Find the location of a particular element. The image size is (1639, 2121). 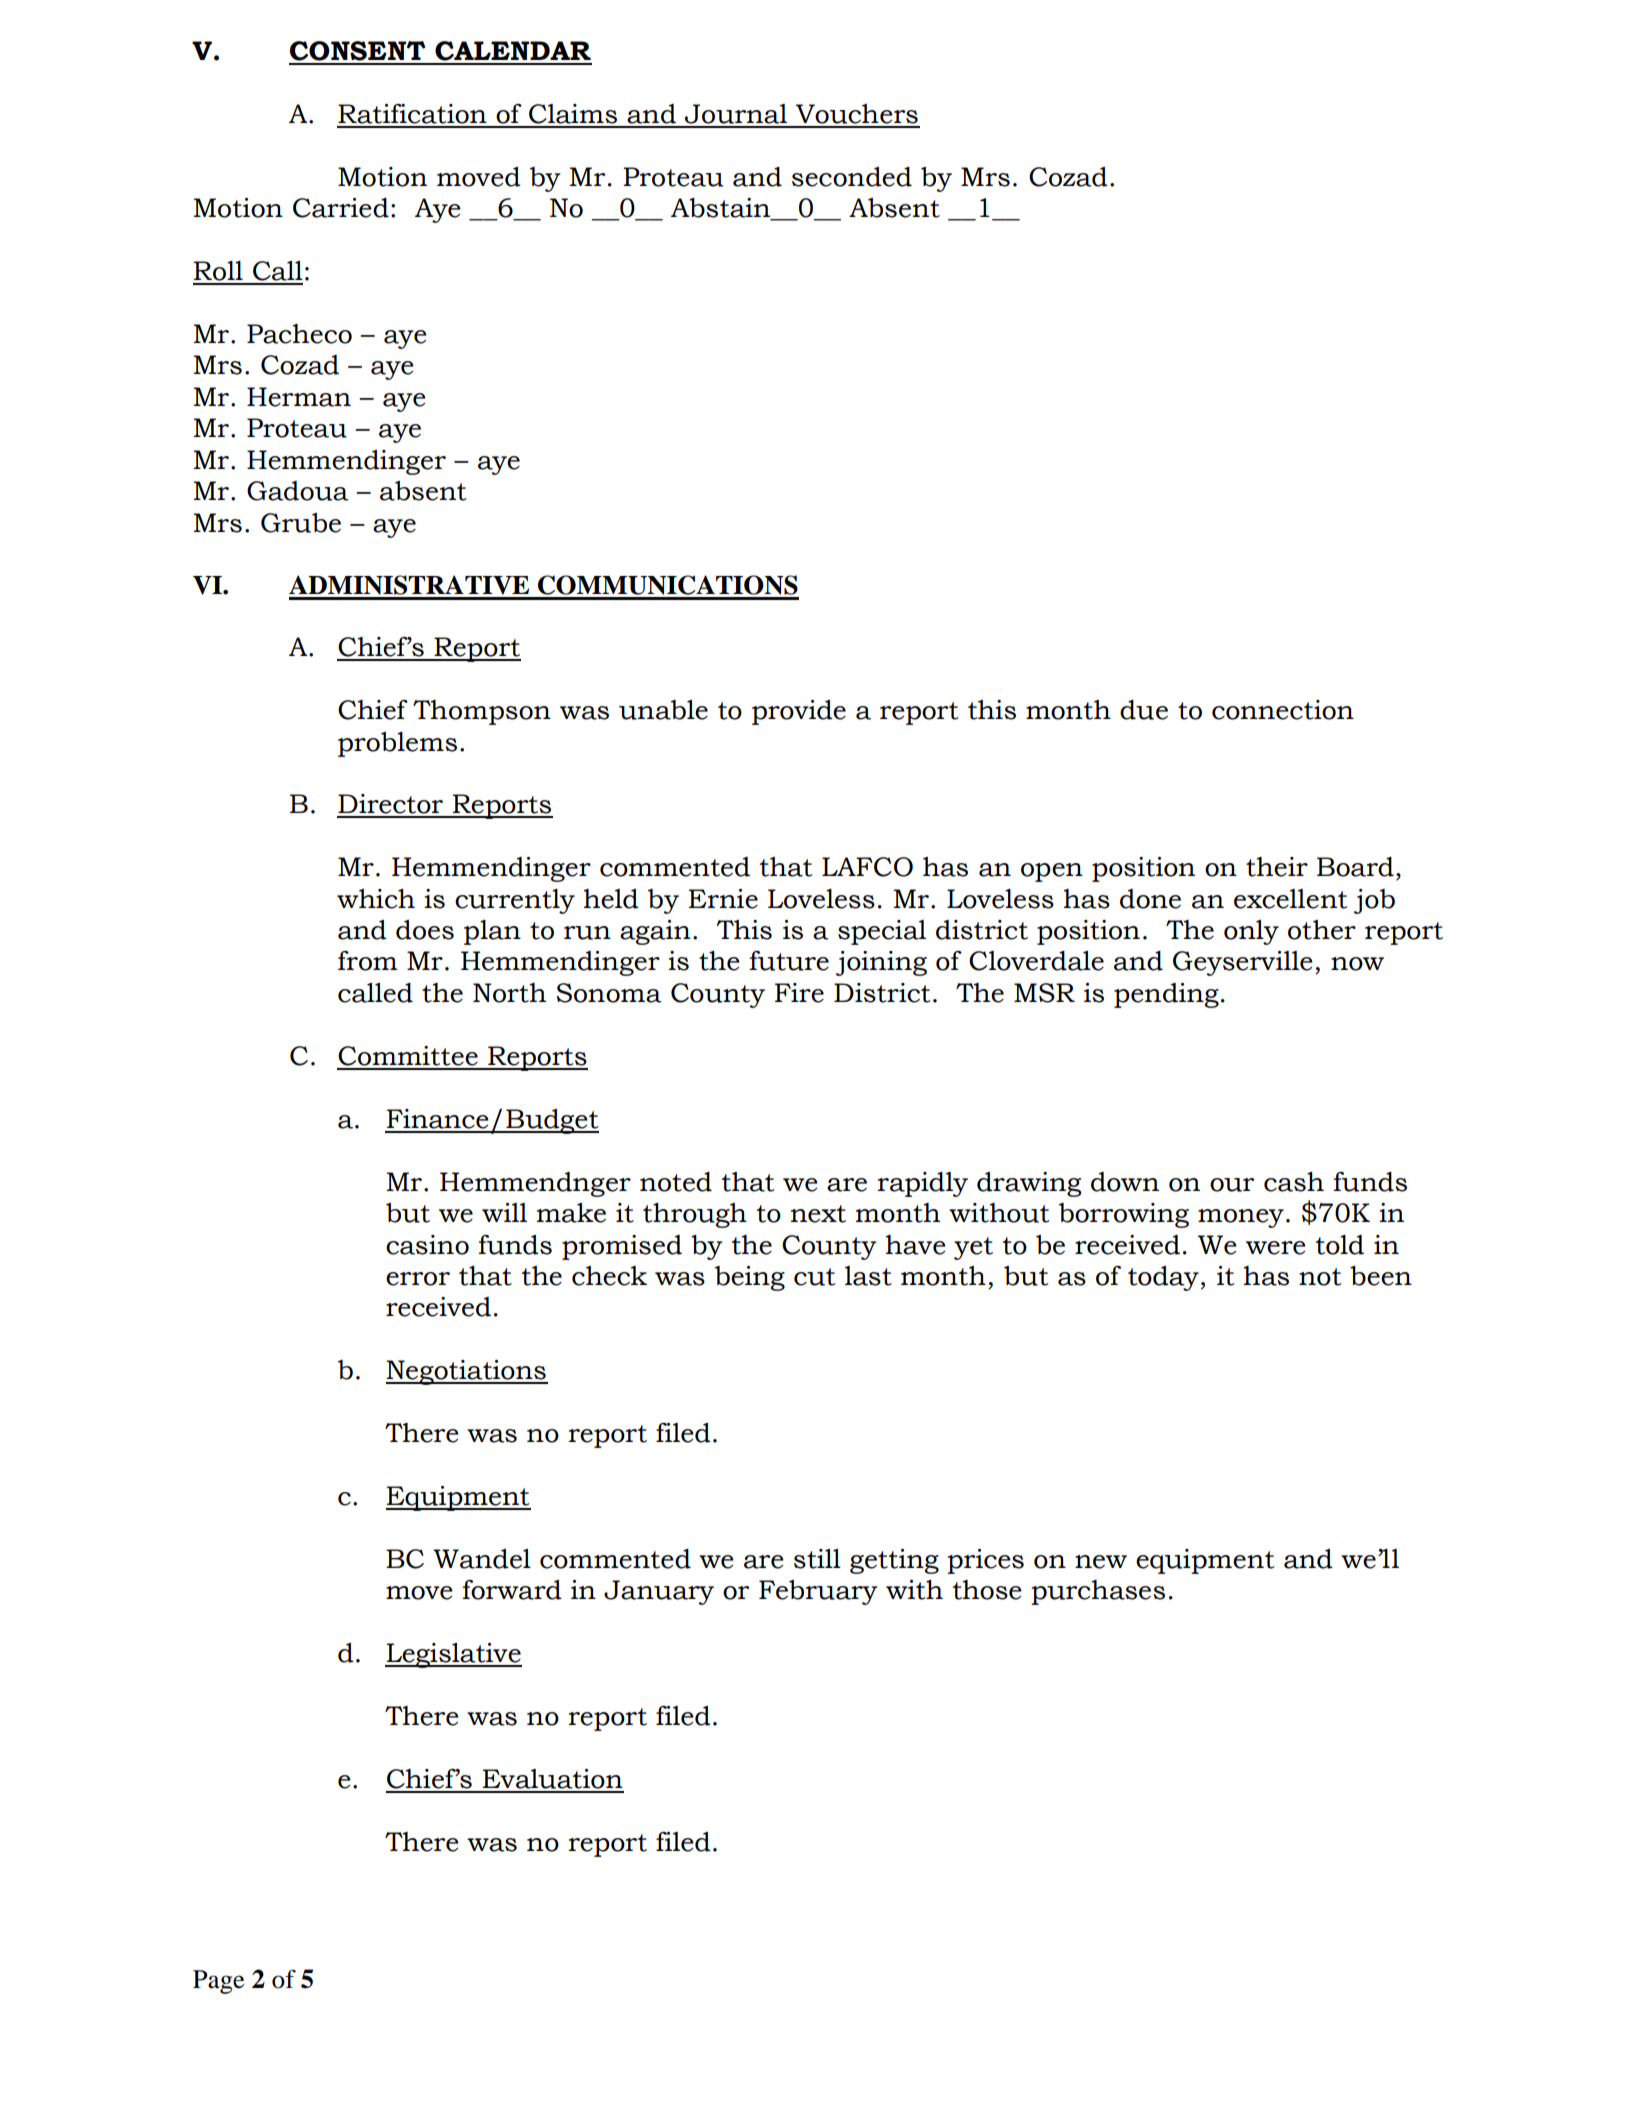

connection is located at coordinates (1283, 710).
